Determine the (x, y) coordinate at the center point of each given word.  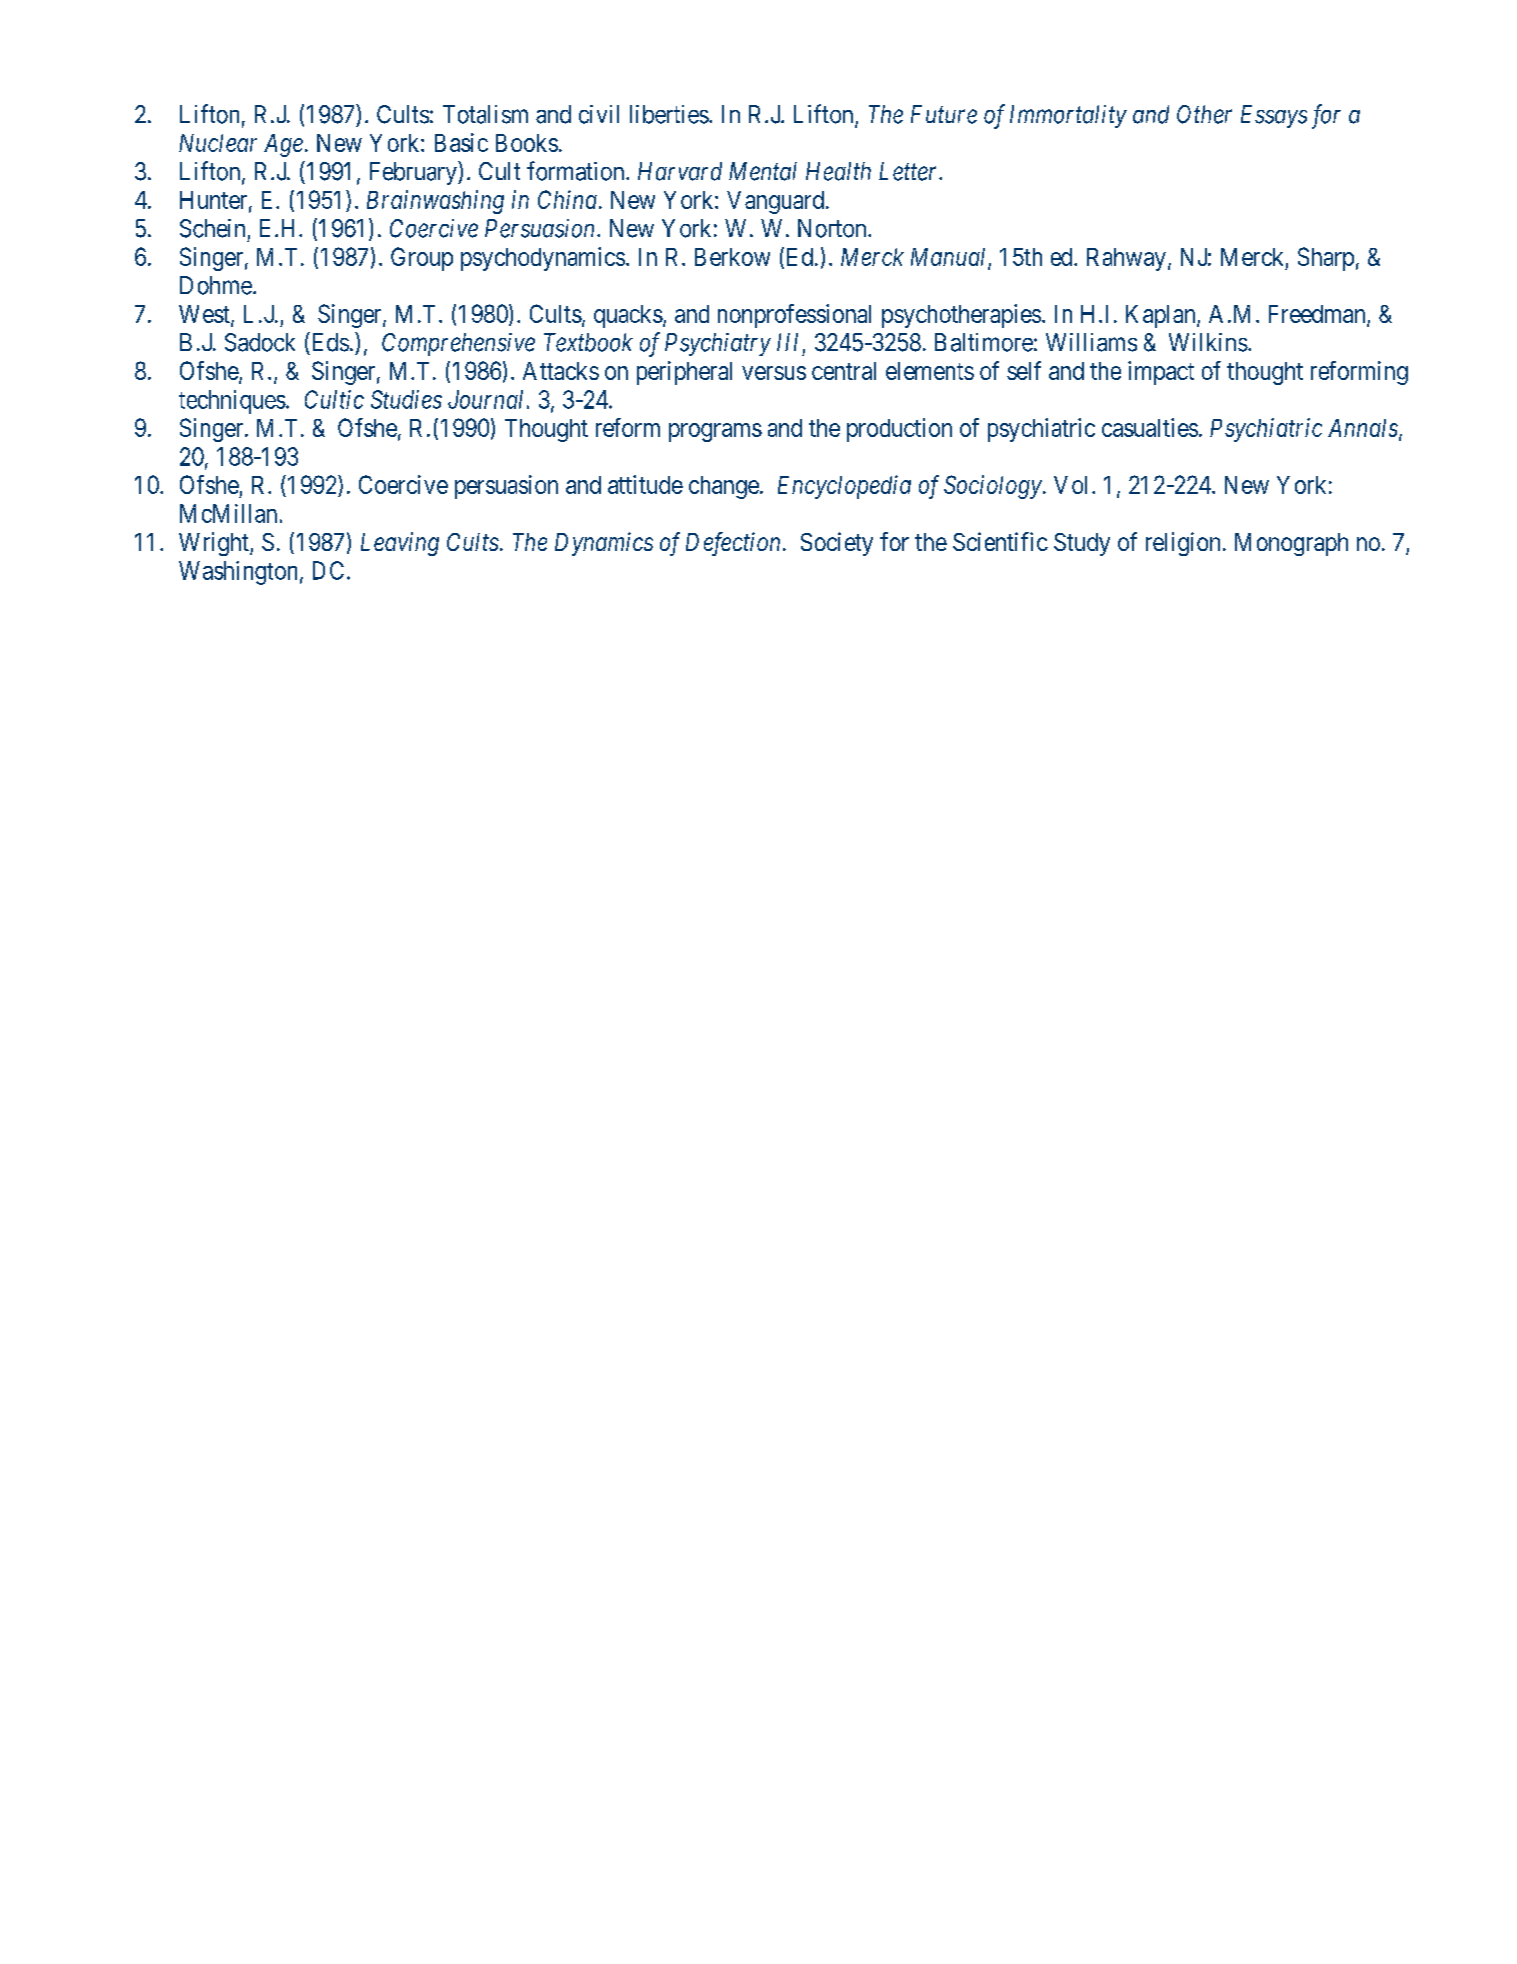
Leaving (400, 544)
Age (283, 145)
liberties (669, 114)
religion (1183, 544)
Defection (733, 544)
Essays (1274, 116)
